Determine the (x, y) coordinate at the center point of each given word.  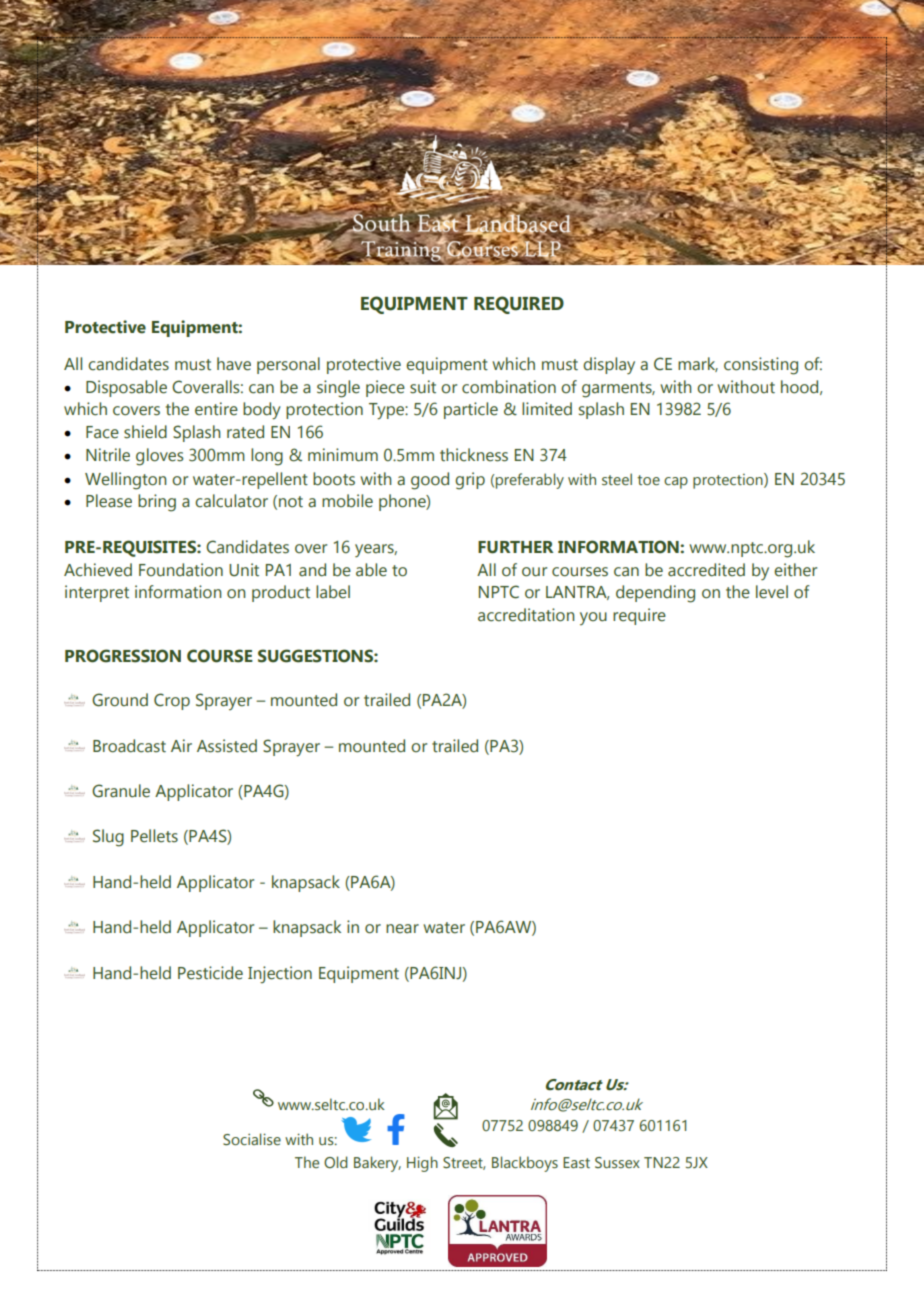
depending (655, 594)
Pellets (154, 836)
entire (216, 409)
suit (423, 387)
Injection (280, 974)
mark (698, 364)
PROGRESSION (123, 656)
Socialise (252, 1139)
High (422, 1164)
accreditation (526, 615)
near (402, 929)
